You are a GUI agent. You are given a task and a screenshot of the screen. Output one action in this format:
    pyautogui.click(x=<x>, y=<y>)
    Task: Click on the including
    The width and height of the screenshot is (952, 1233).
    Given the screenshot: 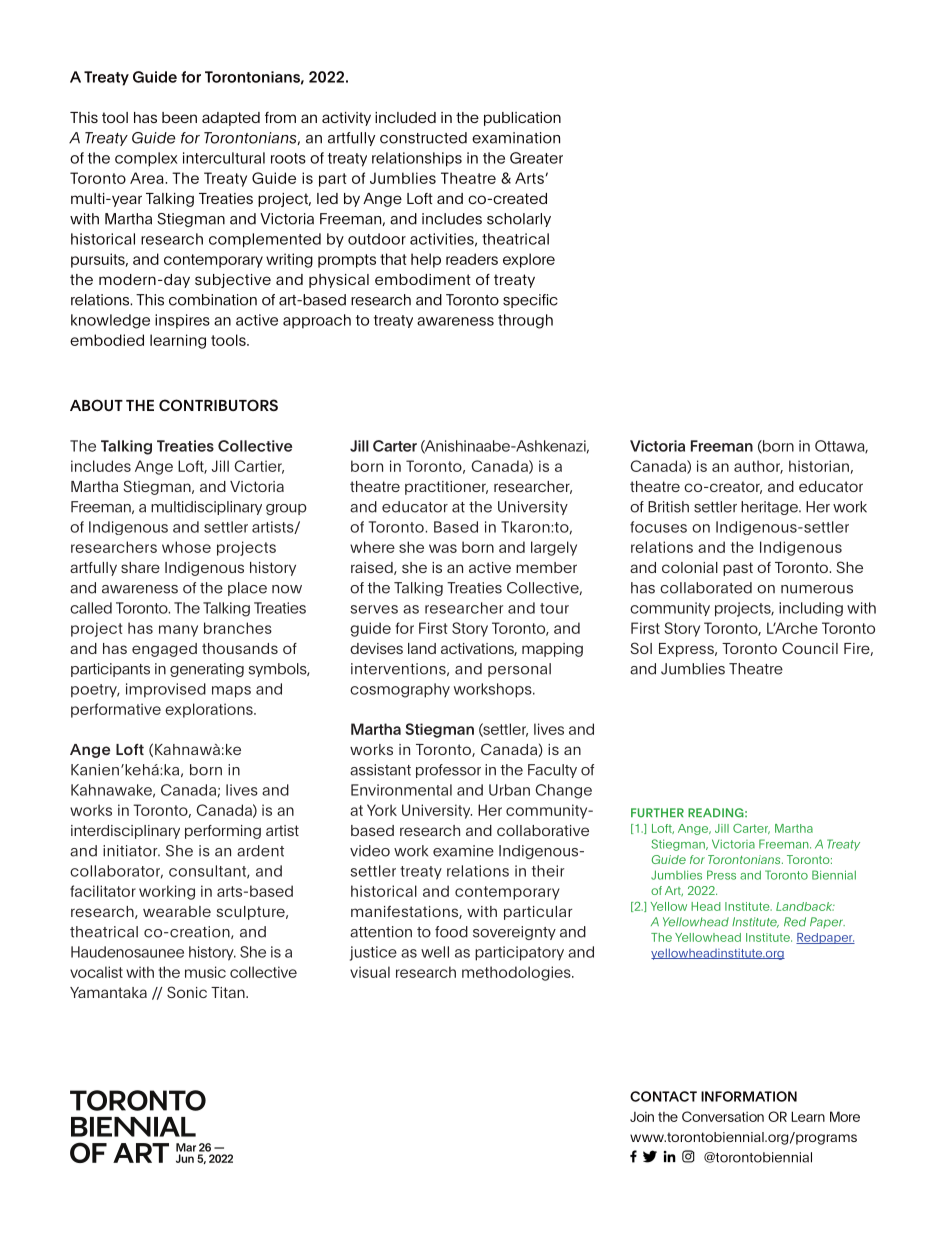 What is the action you would take?
    pyautogui.click(x=811, y=609)
